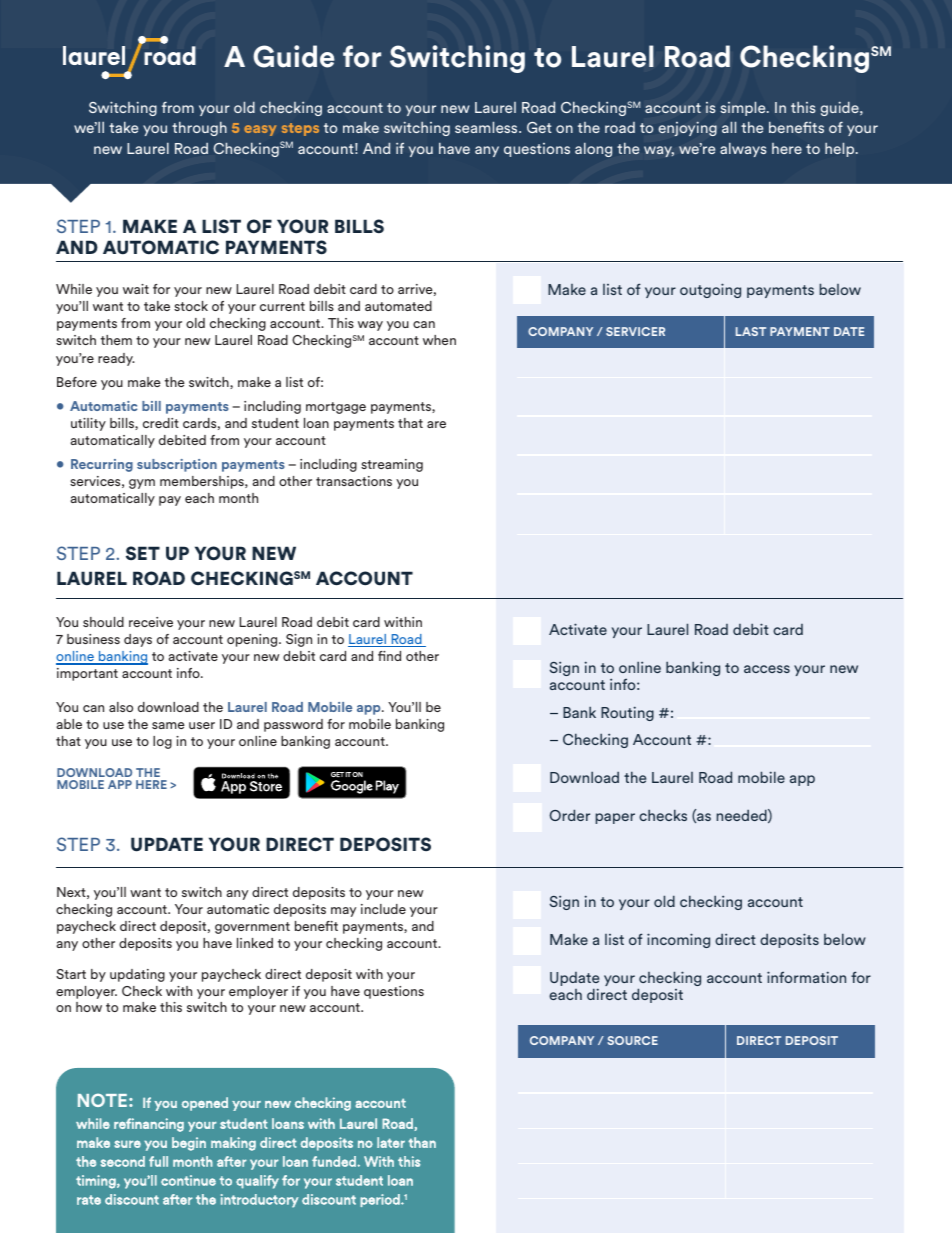 The height and width of the screenshot is (1233, 952). I want to click on paper, so click(615, 818).
